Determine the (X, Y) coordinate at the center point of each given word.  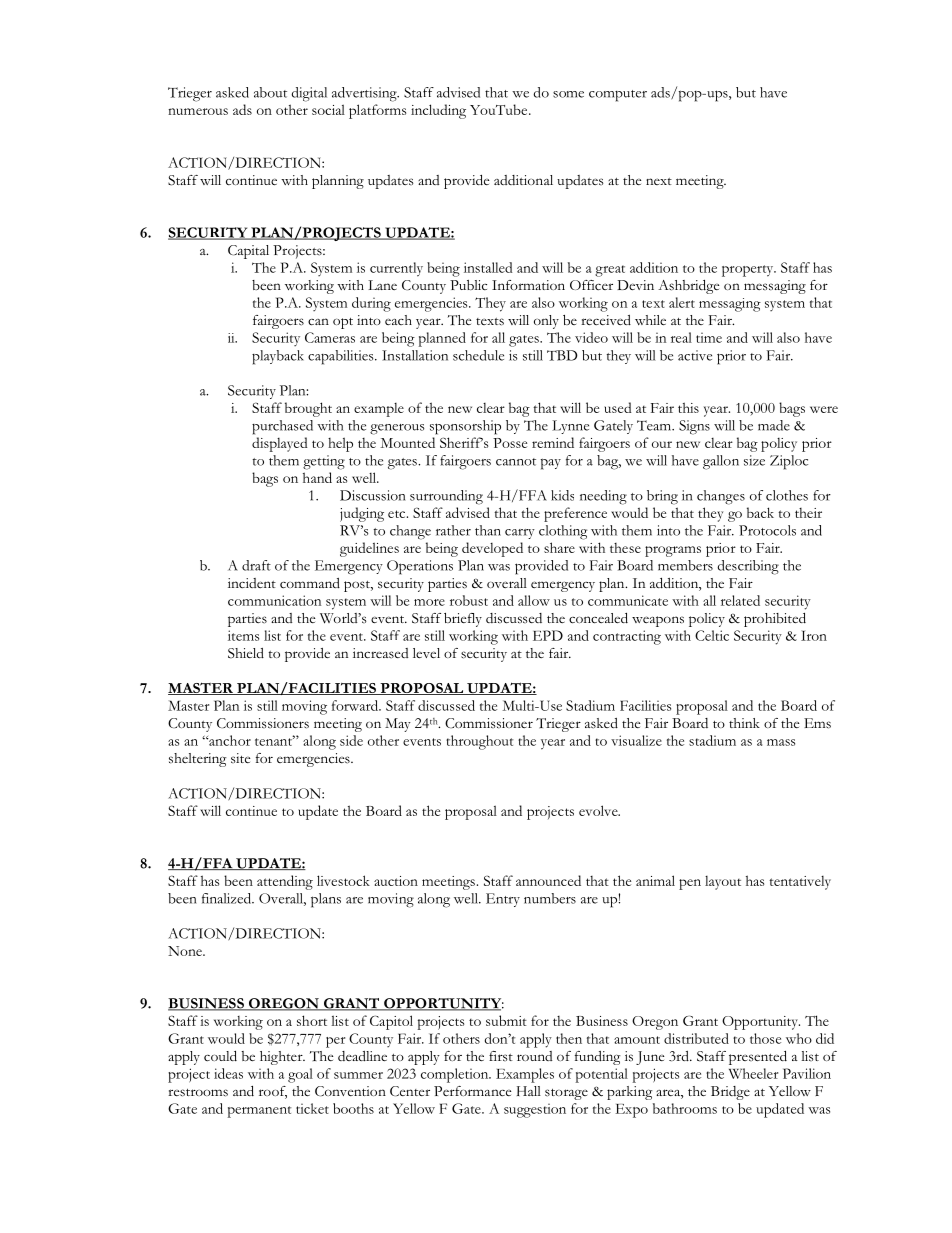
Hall (529, 1091)
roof (273, 1092)
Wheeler (753, 1073)
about (270, 92)
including (438, 111)
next (659, 181)
